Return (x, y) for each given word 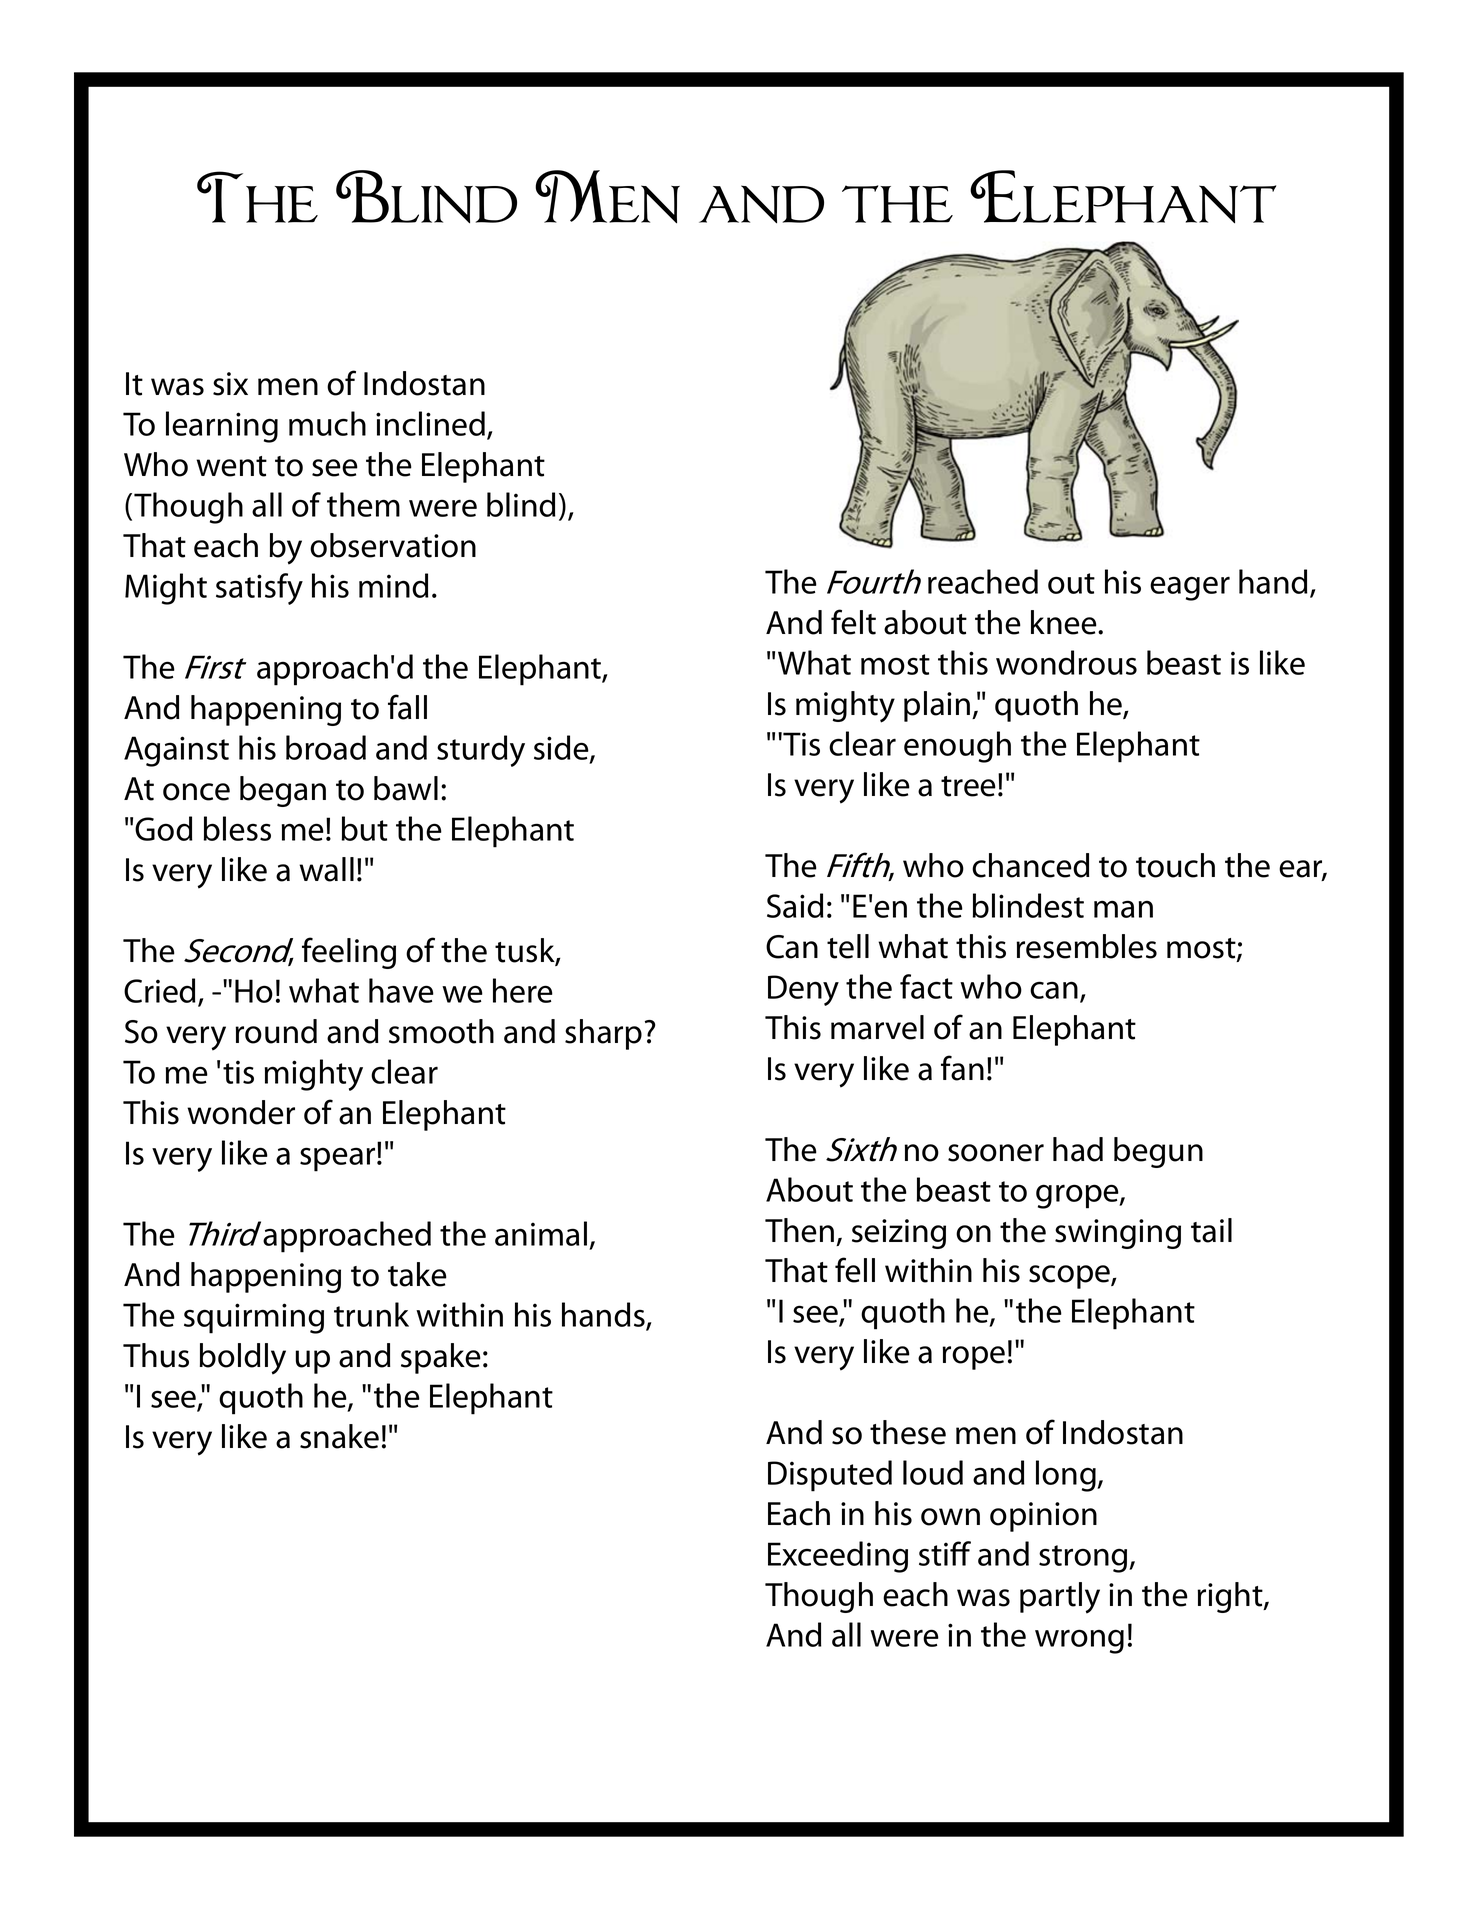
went (231, 466)
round (276, 1031)
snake (339, 1436)
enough (957, 747)
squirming (254, 1318)
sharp (603, 1034)
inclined (430, 423)
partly (1060, 1598)
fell (855, 1270)
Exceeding (838, 1557)
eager (1190, 588)
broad (326, 747)
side (562, 748)
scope (1070, 1277)
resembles (1087, 946)
